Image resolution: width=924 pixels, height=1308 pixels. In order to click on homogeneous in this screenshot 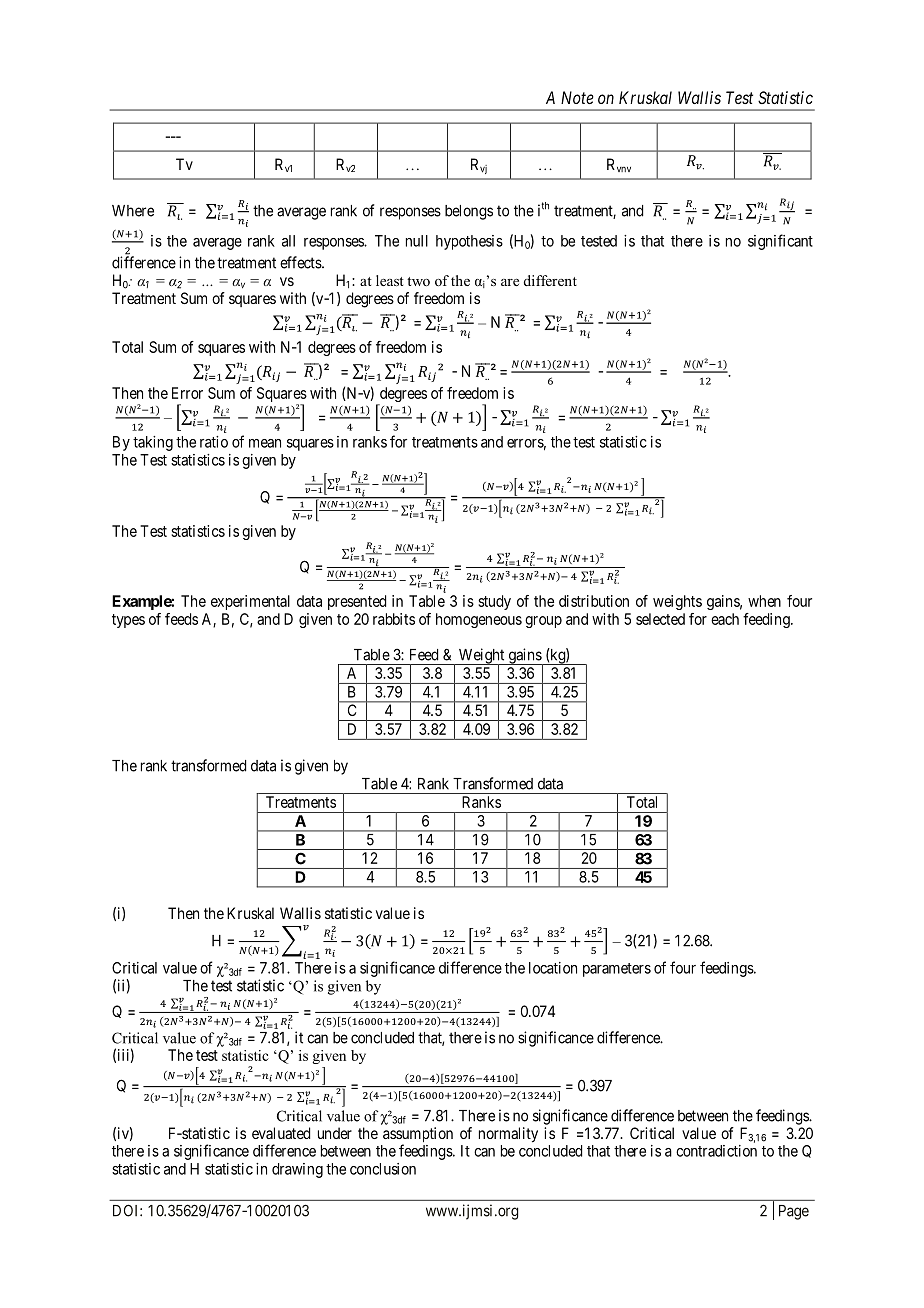, I will do `click(479, 620)`.
